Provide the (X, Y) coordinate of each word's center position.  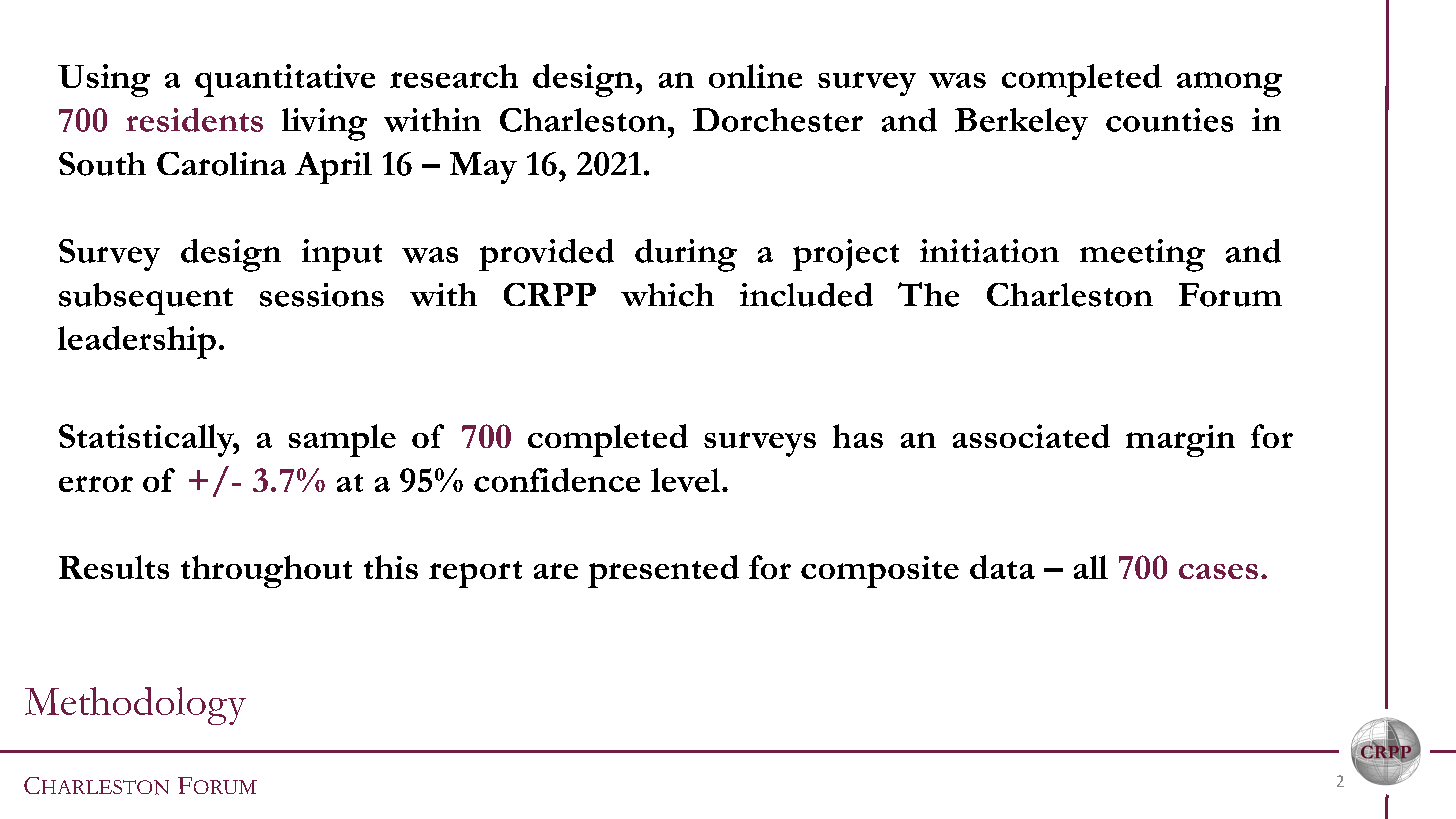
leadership (137, 342)
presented (663, 571)
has (858, 436)
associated (1031, 436)
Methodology (135, 706)
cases (1218, 571)
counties (1169, 120)
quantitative (285, 80)
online (755, 76)
